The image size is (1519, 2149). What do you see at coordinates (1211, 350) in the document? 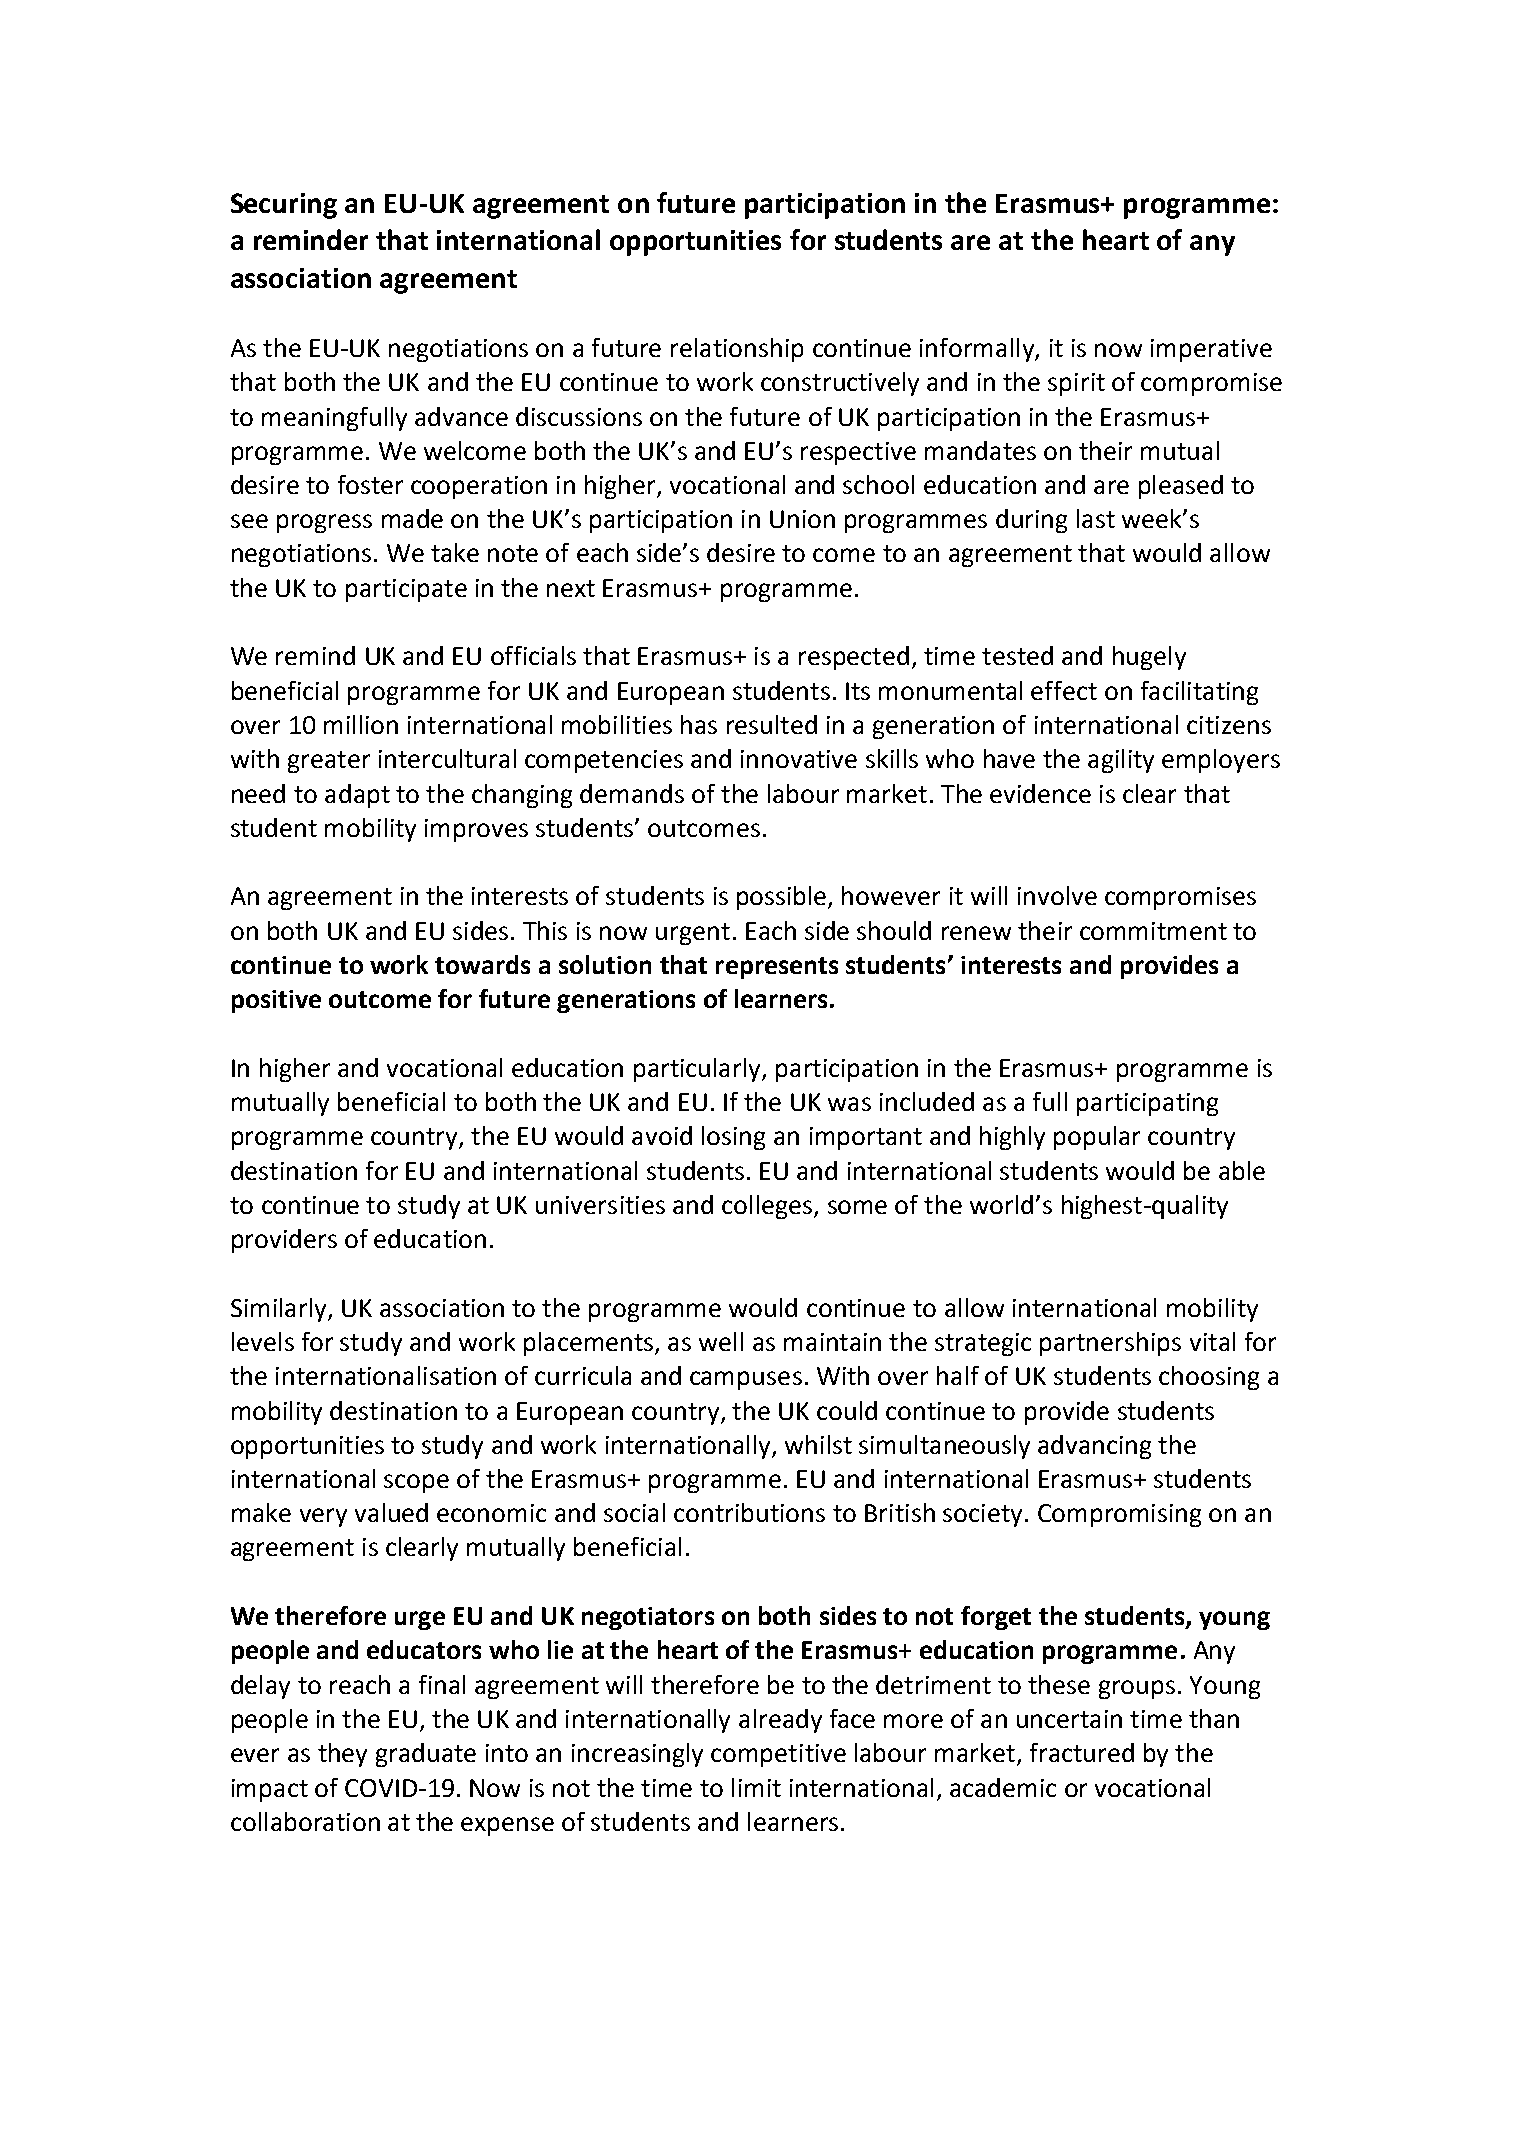
I see `imperative` at bounding box center [1211, 350].
